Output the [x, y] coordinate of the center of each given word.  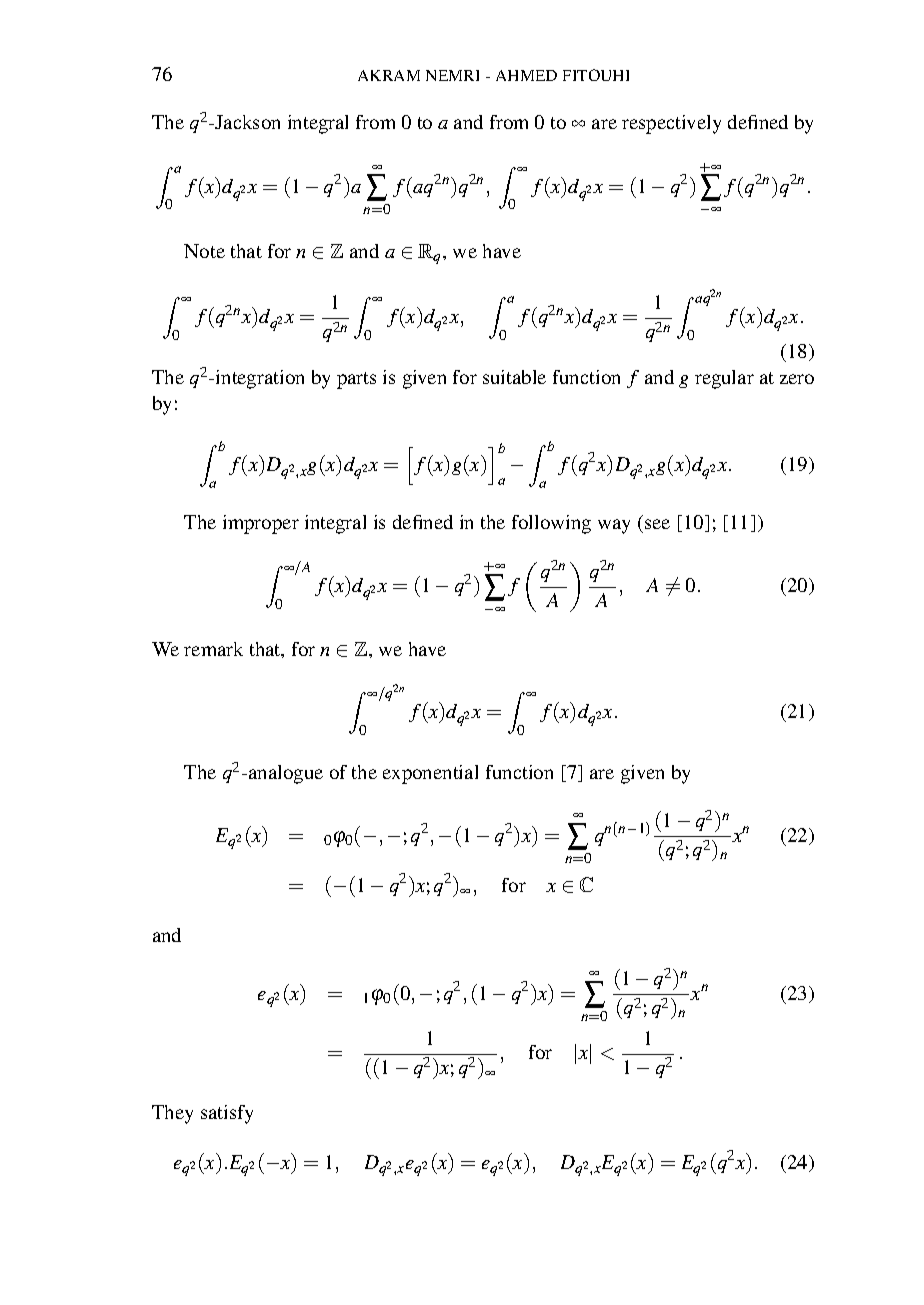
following [551, 524]
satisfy [227, 1114]
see [657, 524]
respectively [671, 124]
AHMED [526, 75]
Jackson [247, 122]
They [172, 1114]
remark [213, 649]
